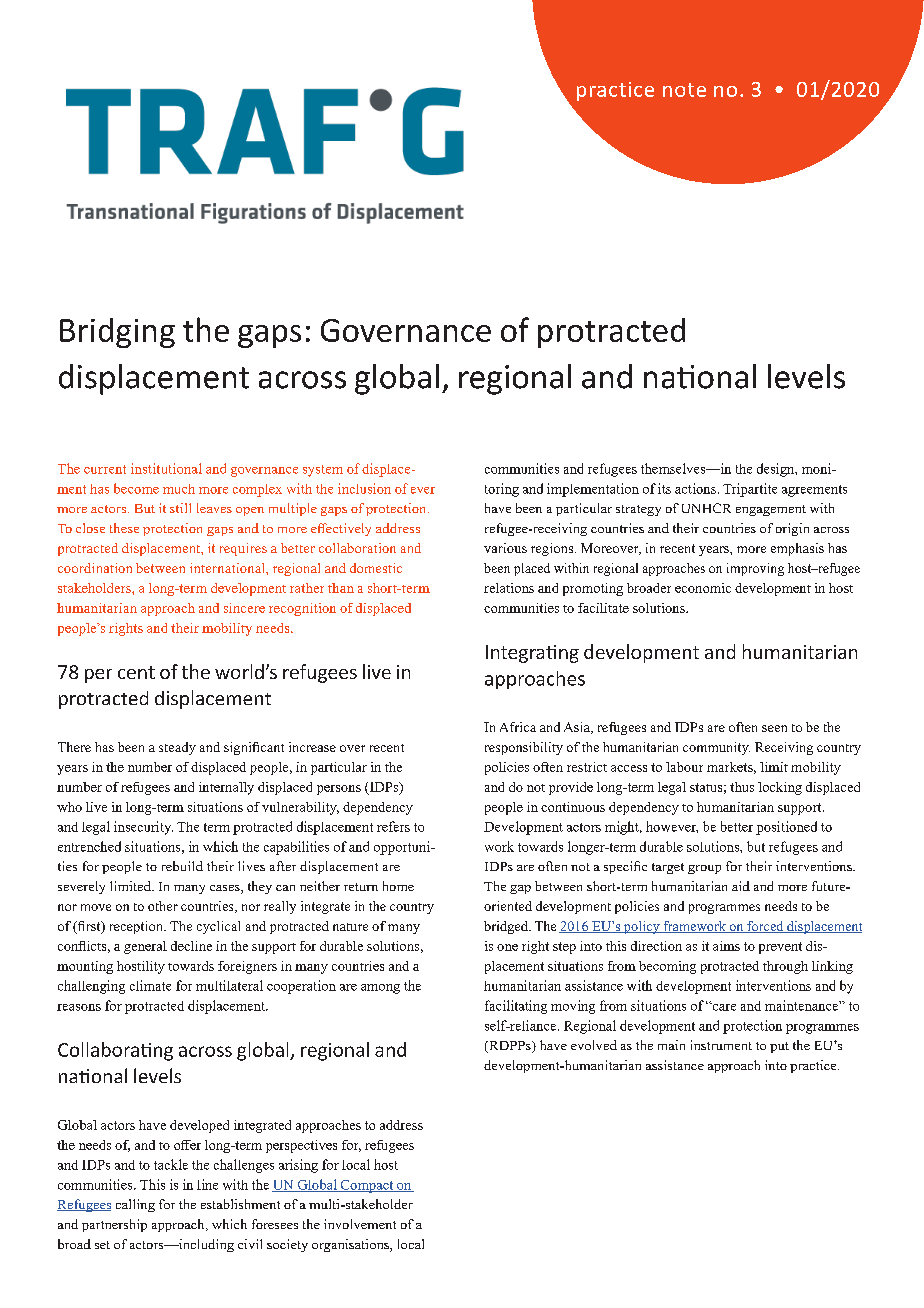 This page has width=924, height=1308. What do you see at coordinates (684, 90) in the page?
I see `note` at bounding box center [684, 90].
